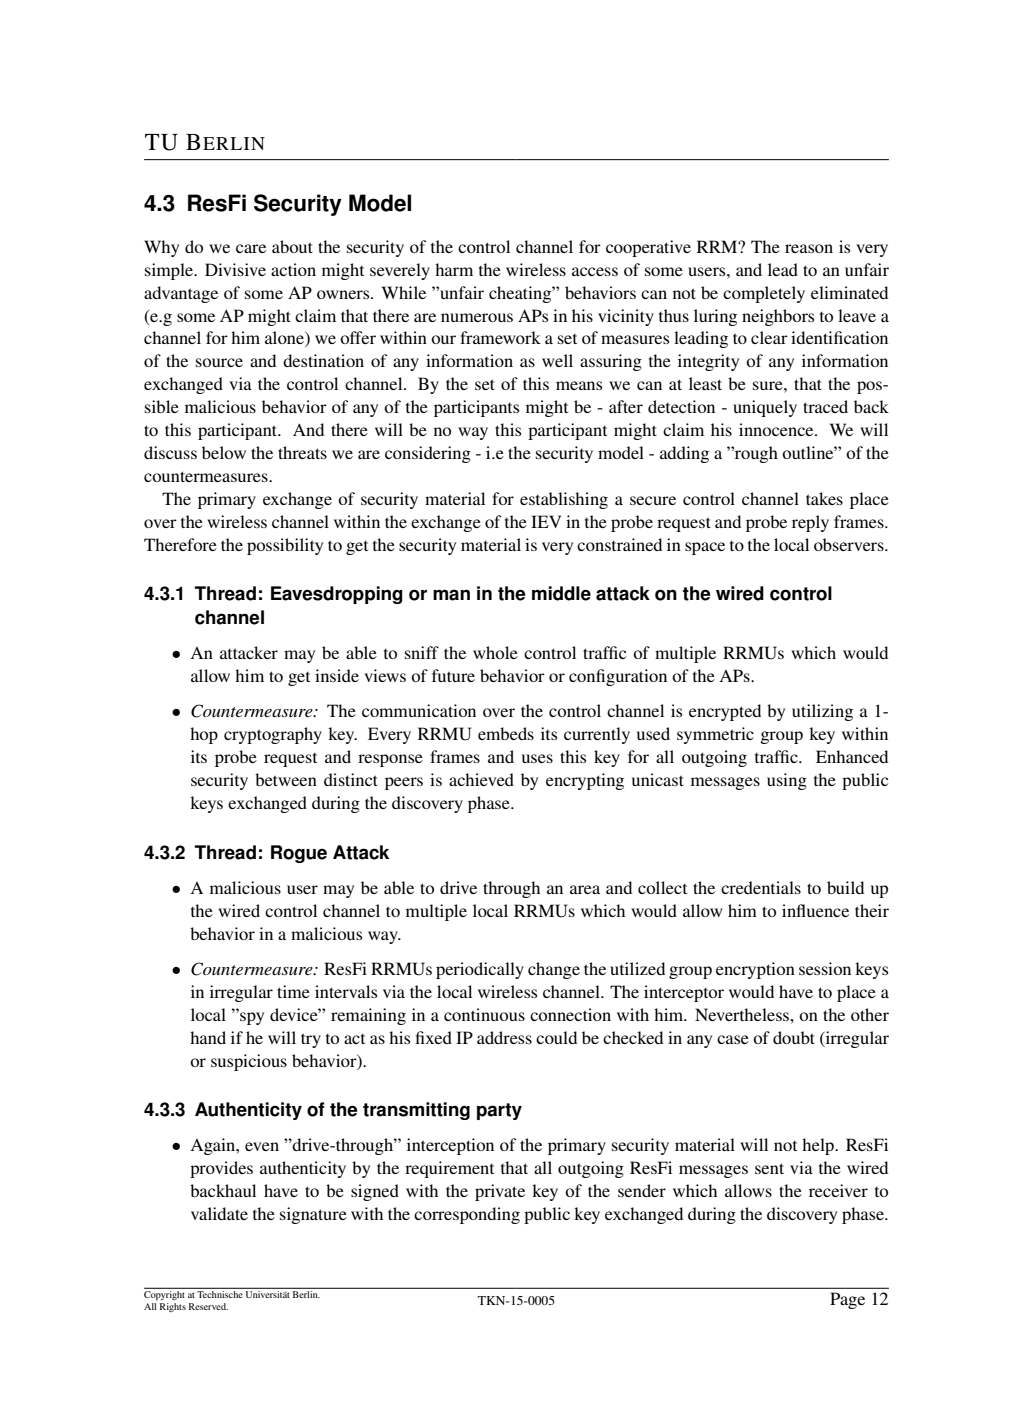 Image resolution: width=1009 pixels, height=1426 pixels. What do you see at coordinates (235, 269) in the screenshot?
I see `Divisive` at bounding box center [235, 269].
